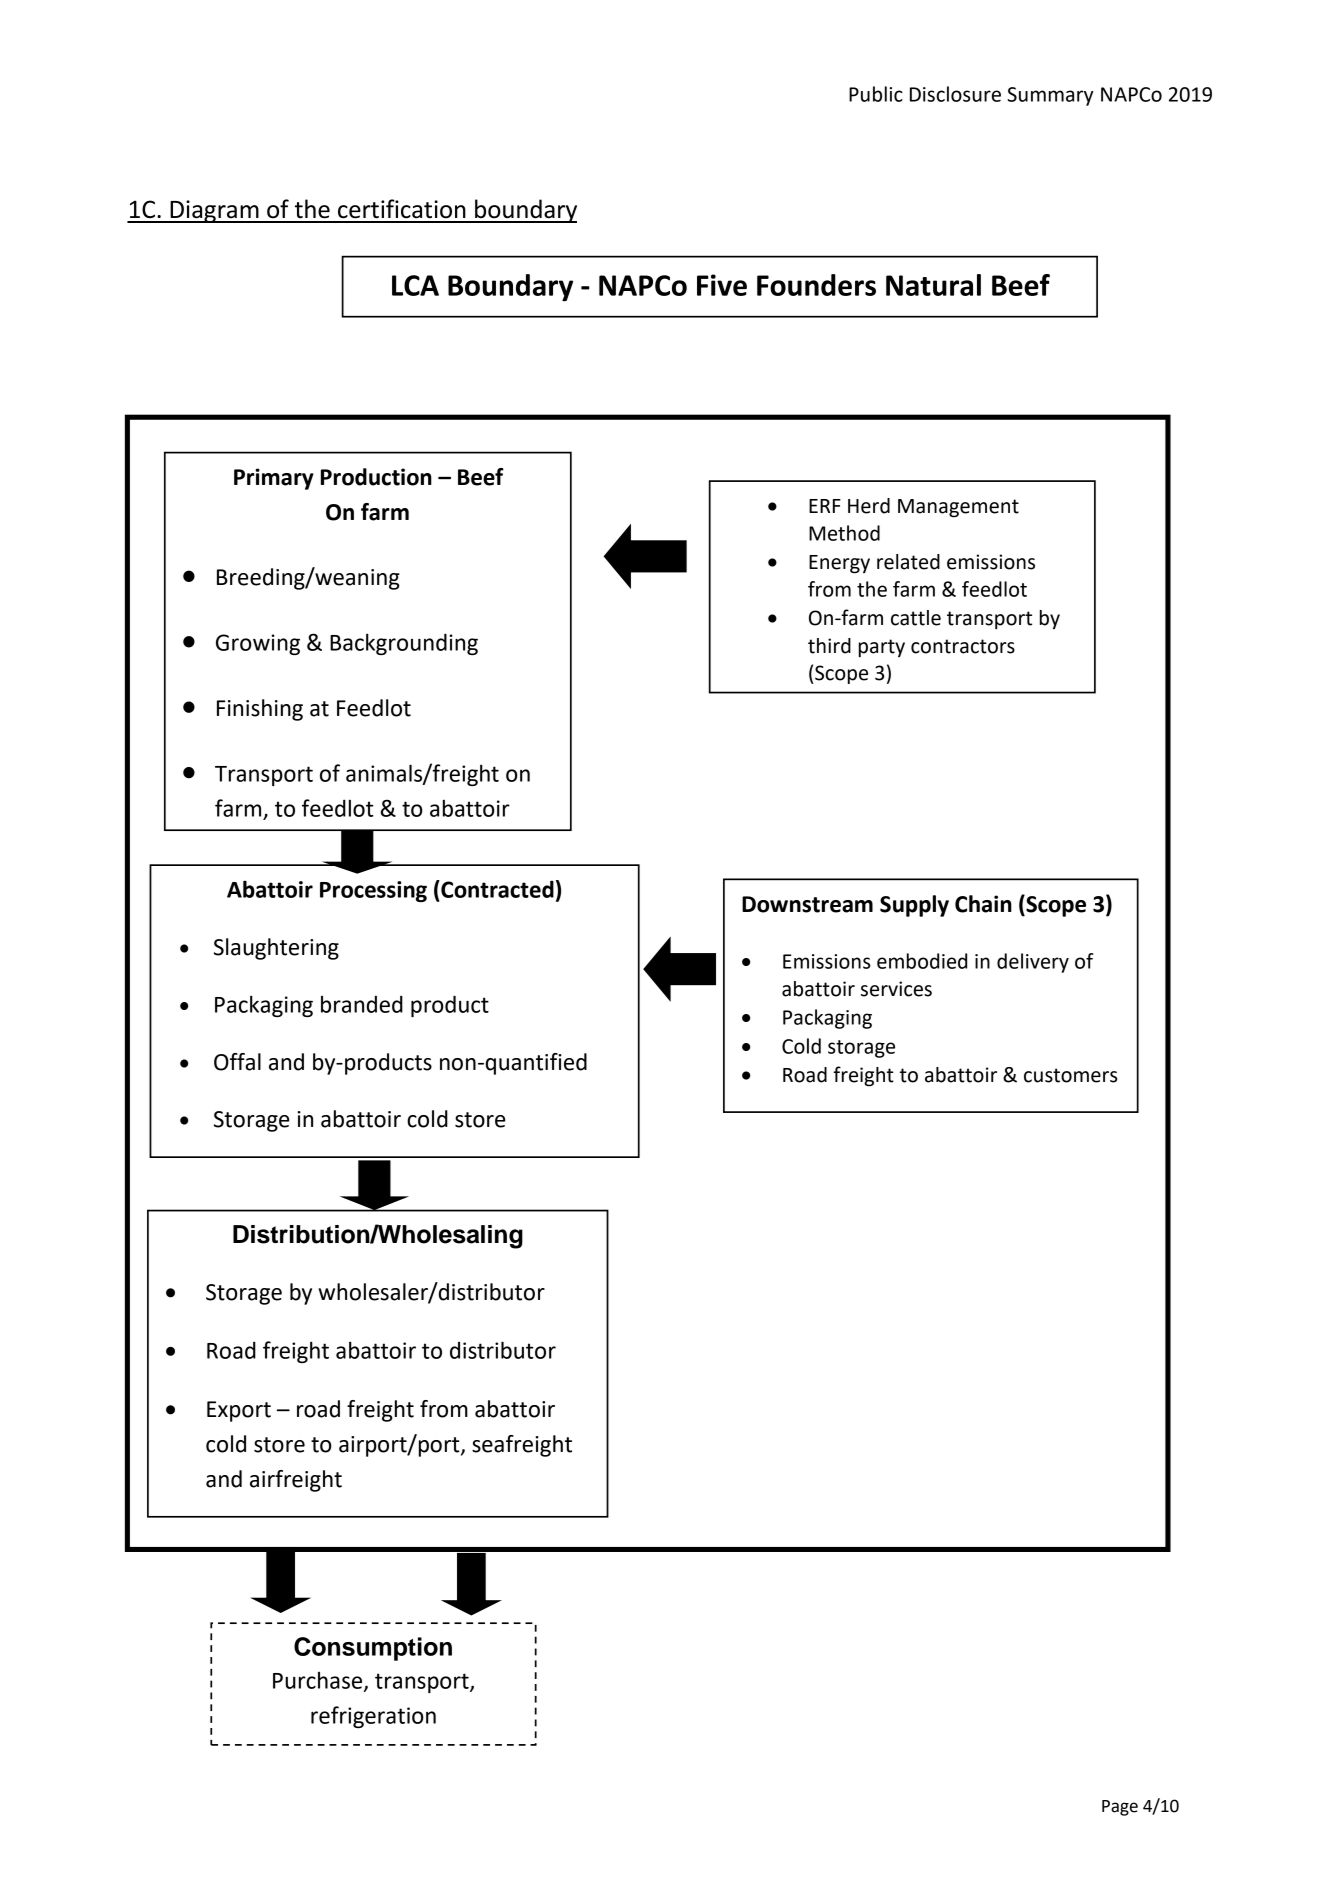  Describe the element at coordinates (722, 285) in the screenshot. I see `Five` at that location.
